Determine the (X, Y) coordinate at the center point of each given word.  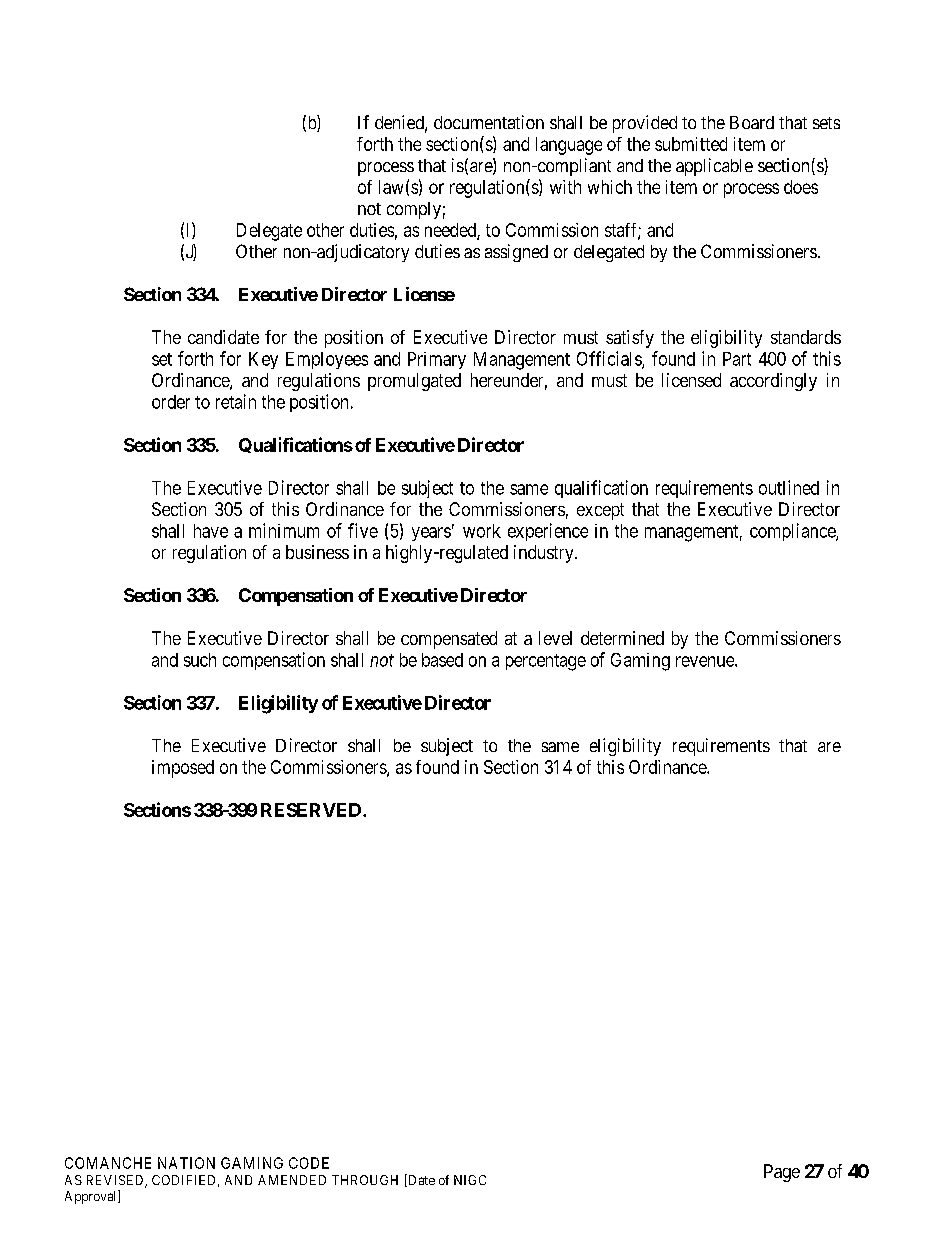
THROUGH (365, 1180)
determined (622, 638)
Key (263, 360)
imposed (183, 769)
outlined (789, 487)
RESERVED (312, 810)
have (211, 531)
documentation (489, 122)
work (482, 531)
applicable (714, 167)
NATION (186, 1163)
